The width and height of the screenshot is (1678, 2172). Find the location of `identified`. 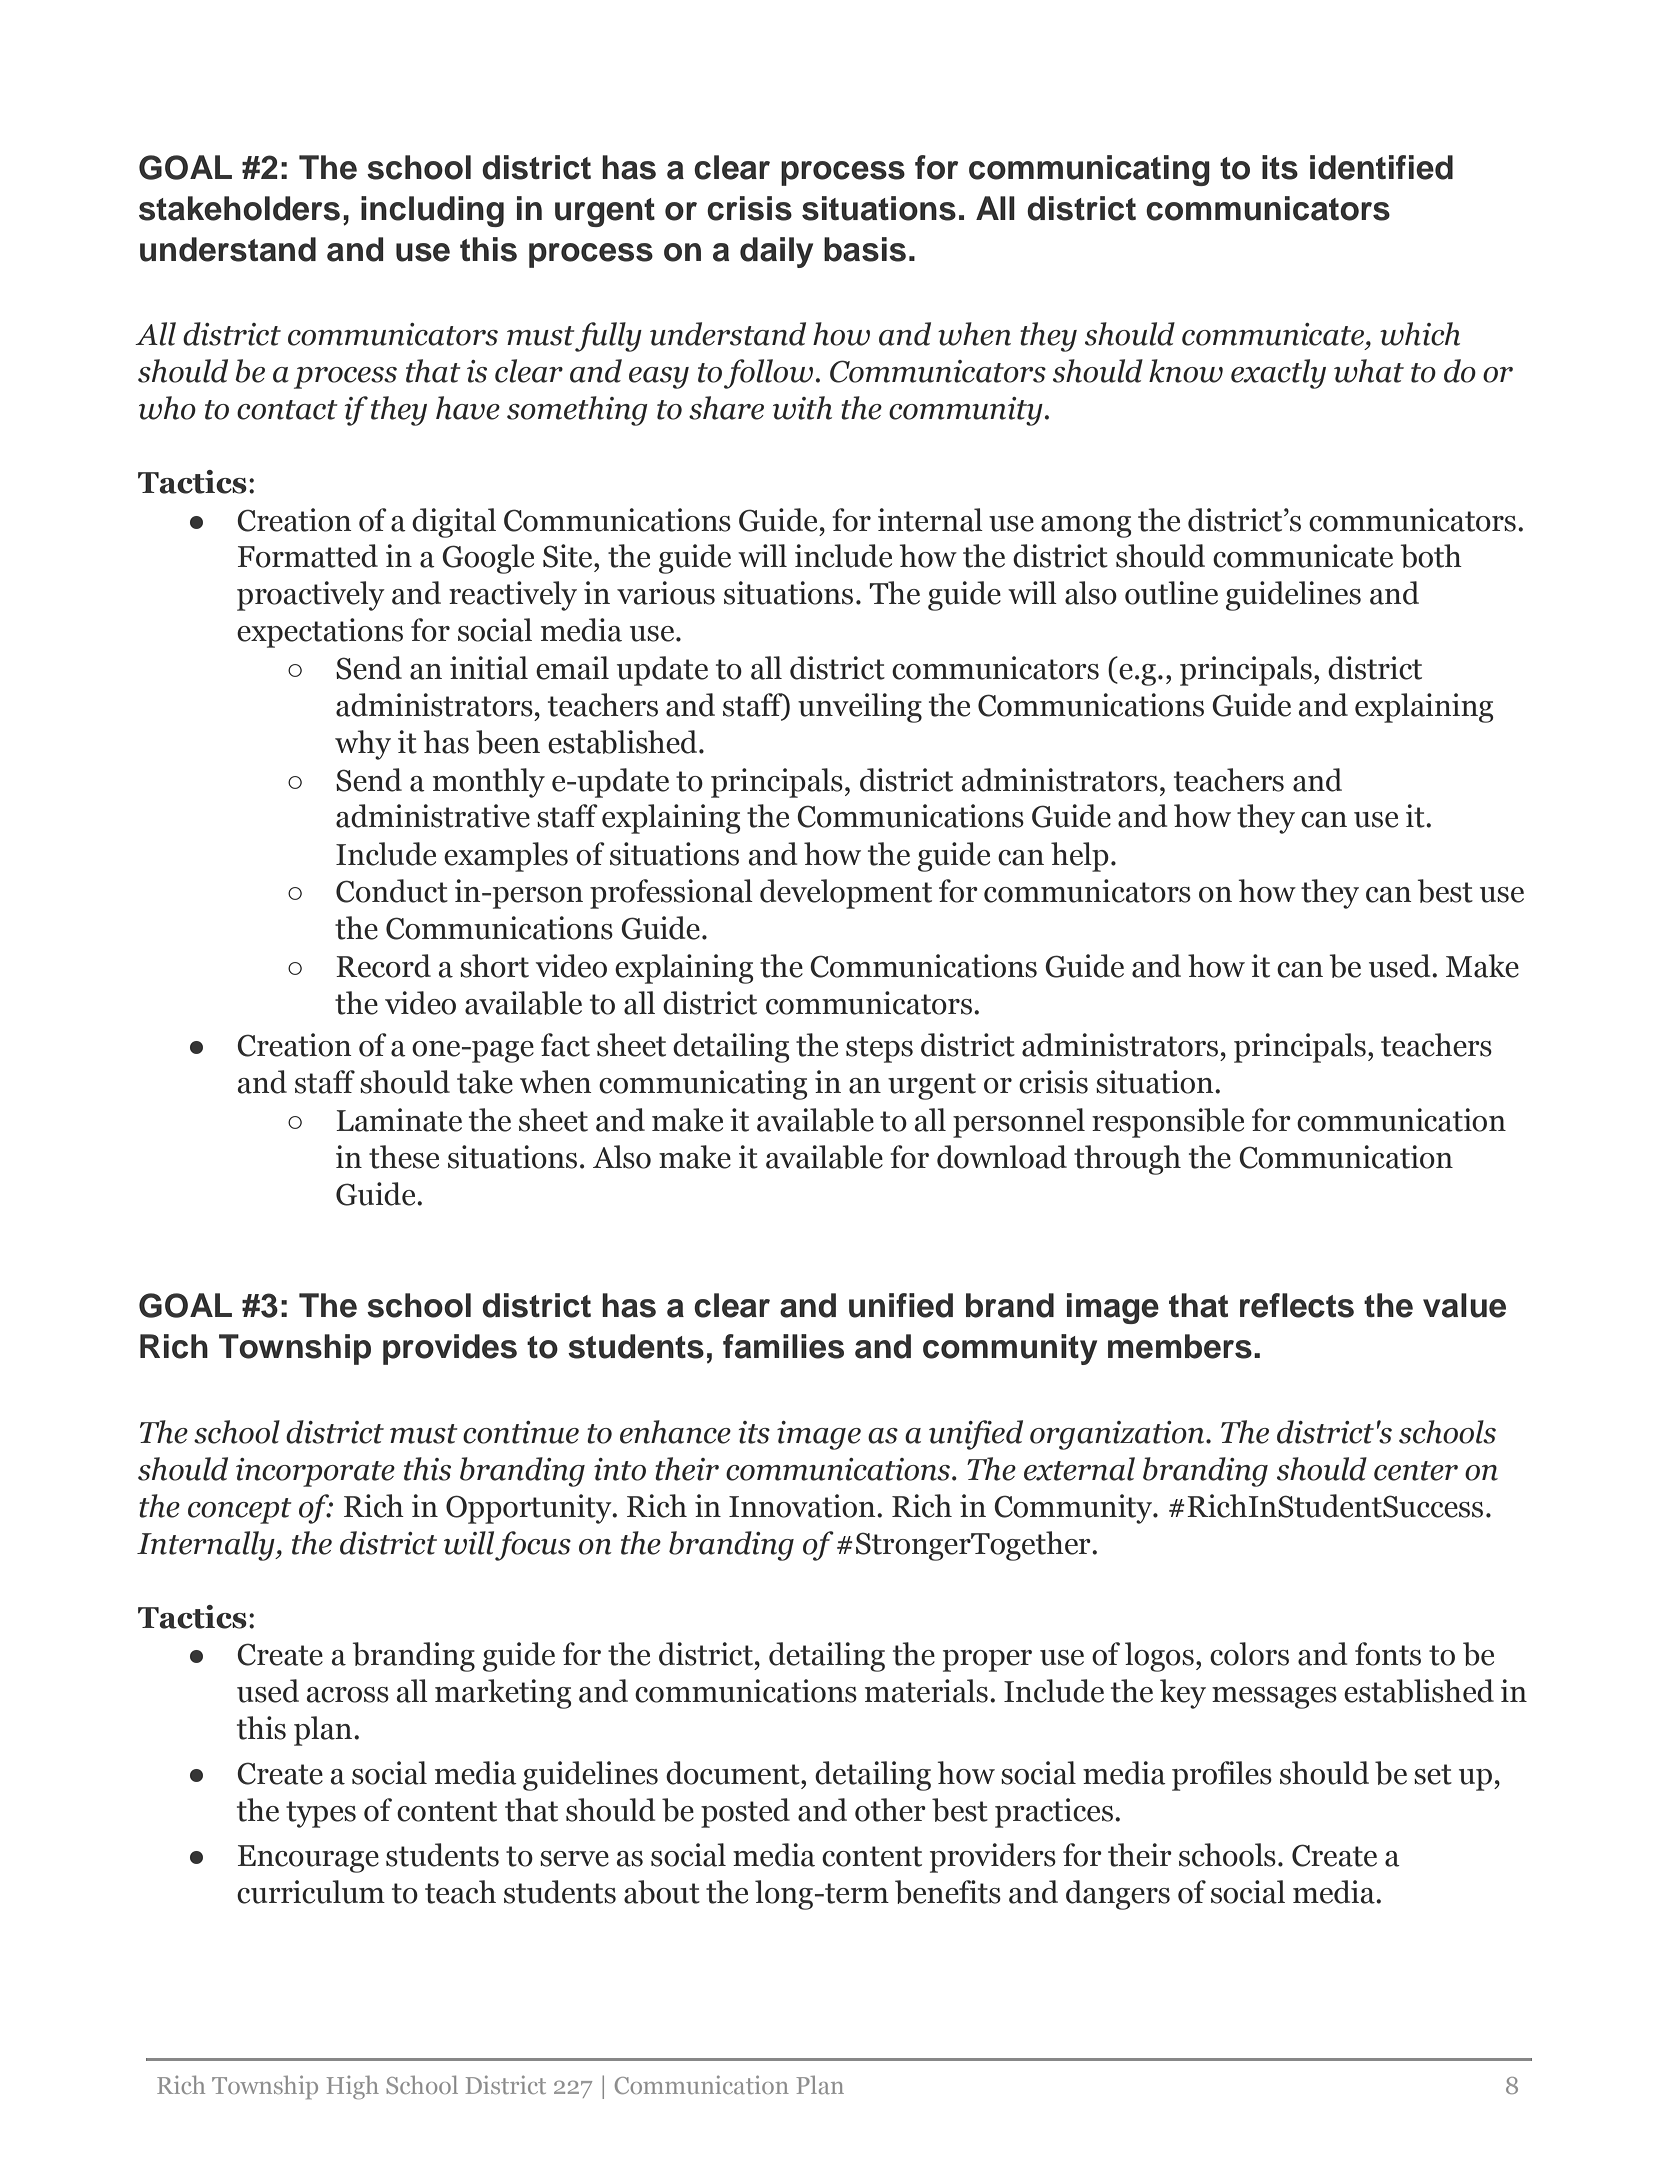

identified is located at coordinates (1381, 167).
